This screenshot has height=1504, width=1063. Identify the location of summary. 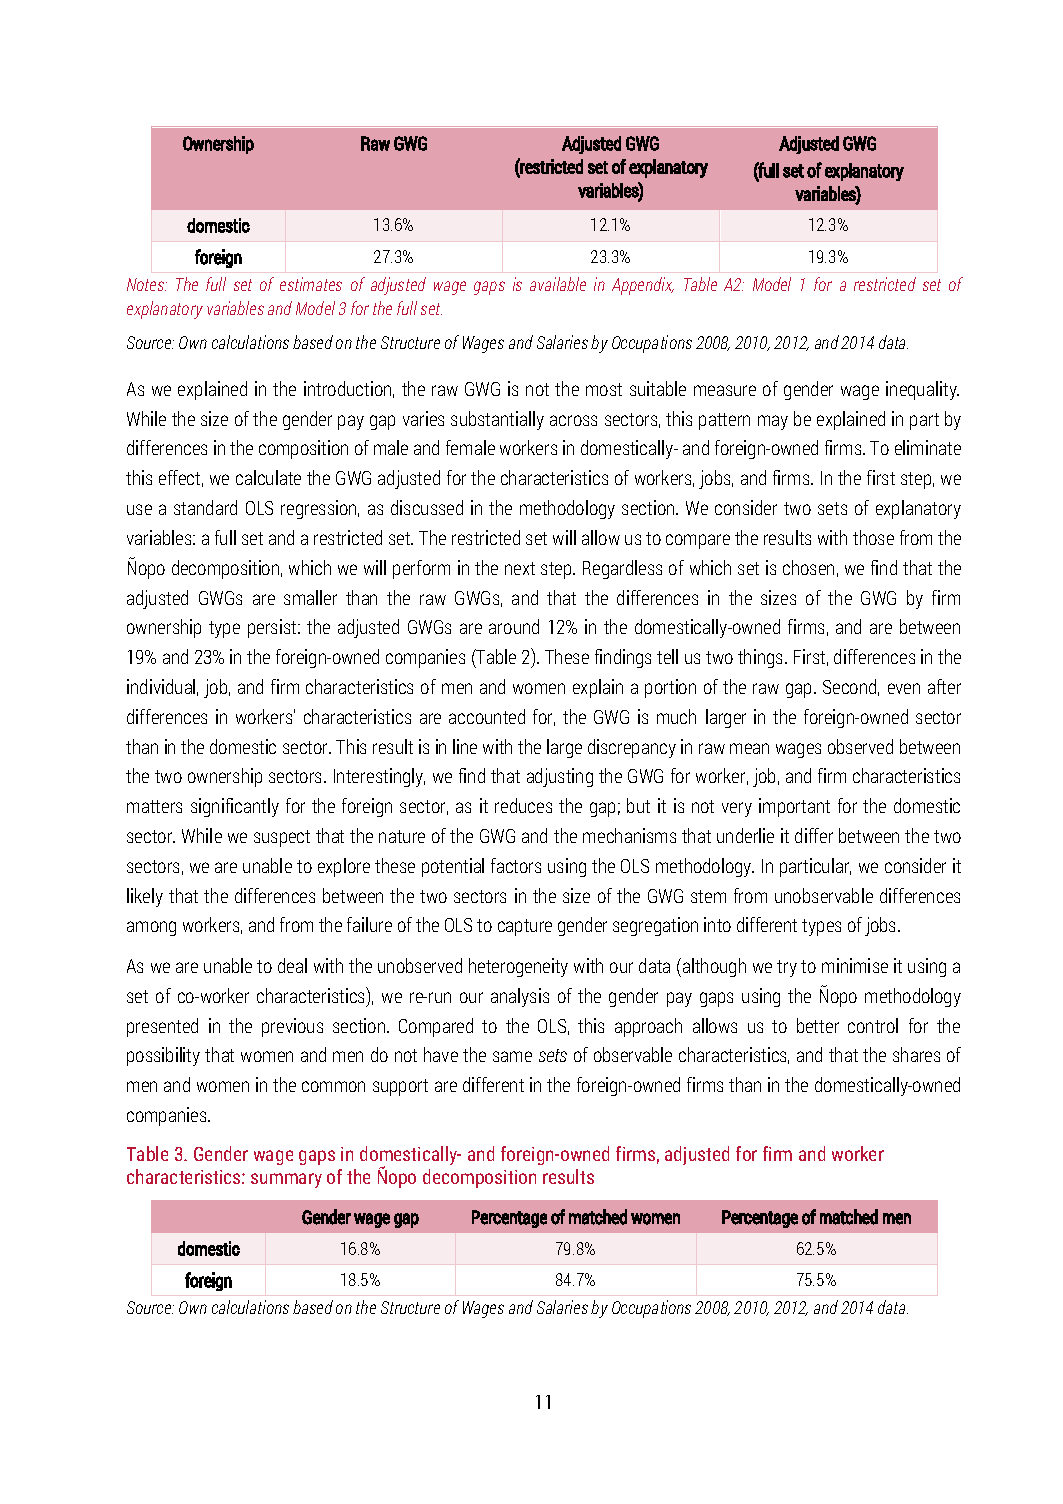
(286, 1180).
